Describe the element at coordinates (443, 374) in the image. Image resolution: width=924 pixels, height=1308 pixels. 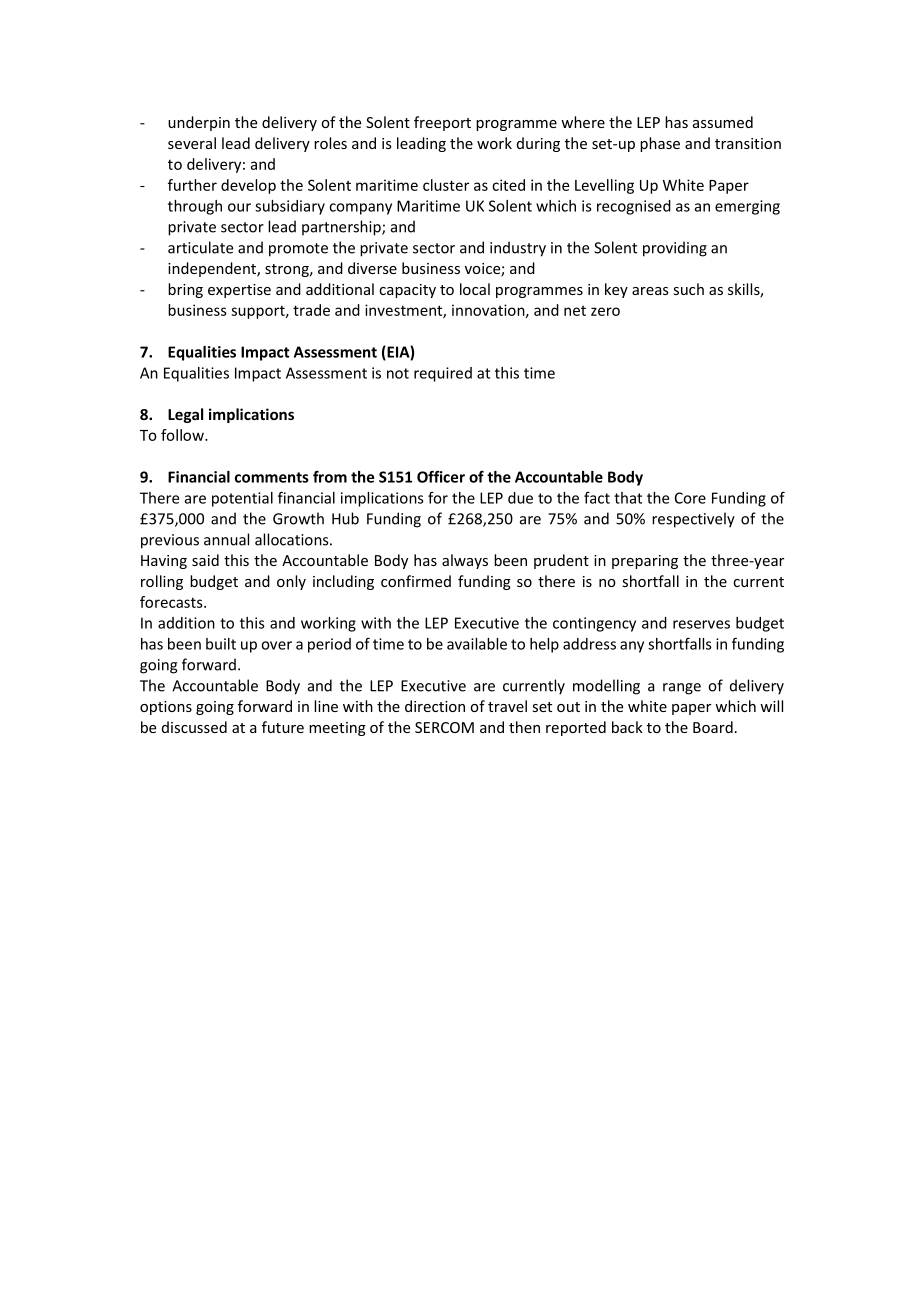
I see `required` at that location.
